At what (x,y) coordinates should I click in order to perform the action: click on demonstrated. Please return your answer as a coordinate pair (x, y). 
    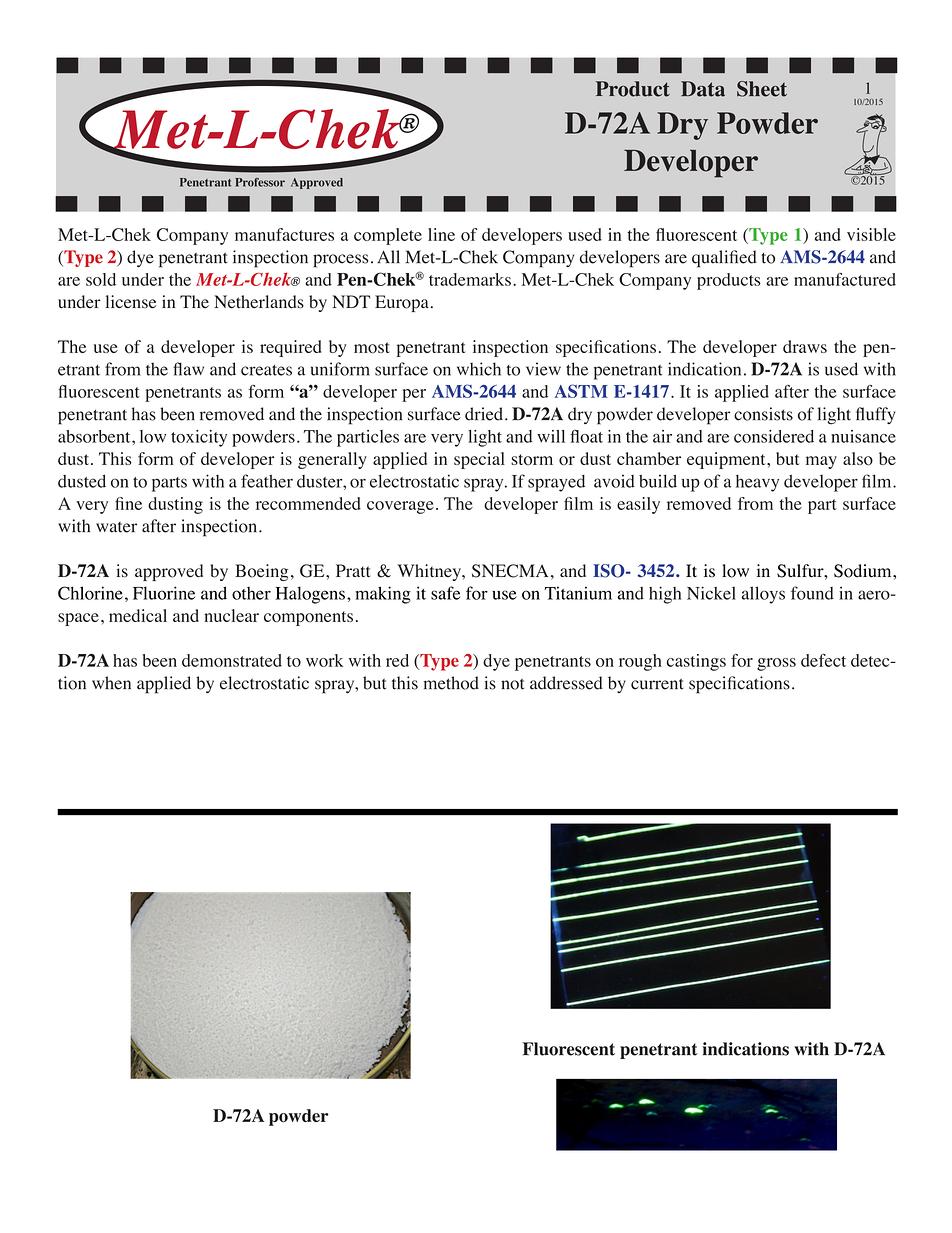
    Looking at the image, I should click on (232, 660).
